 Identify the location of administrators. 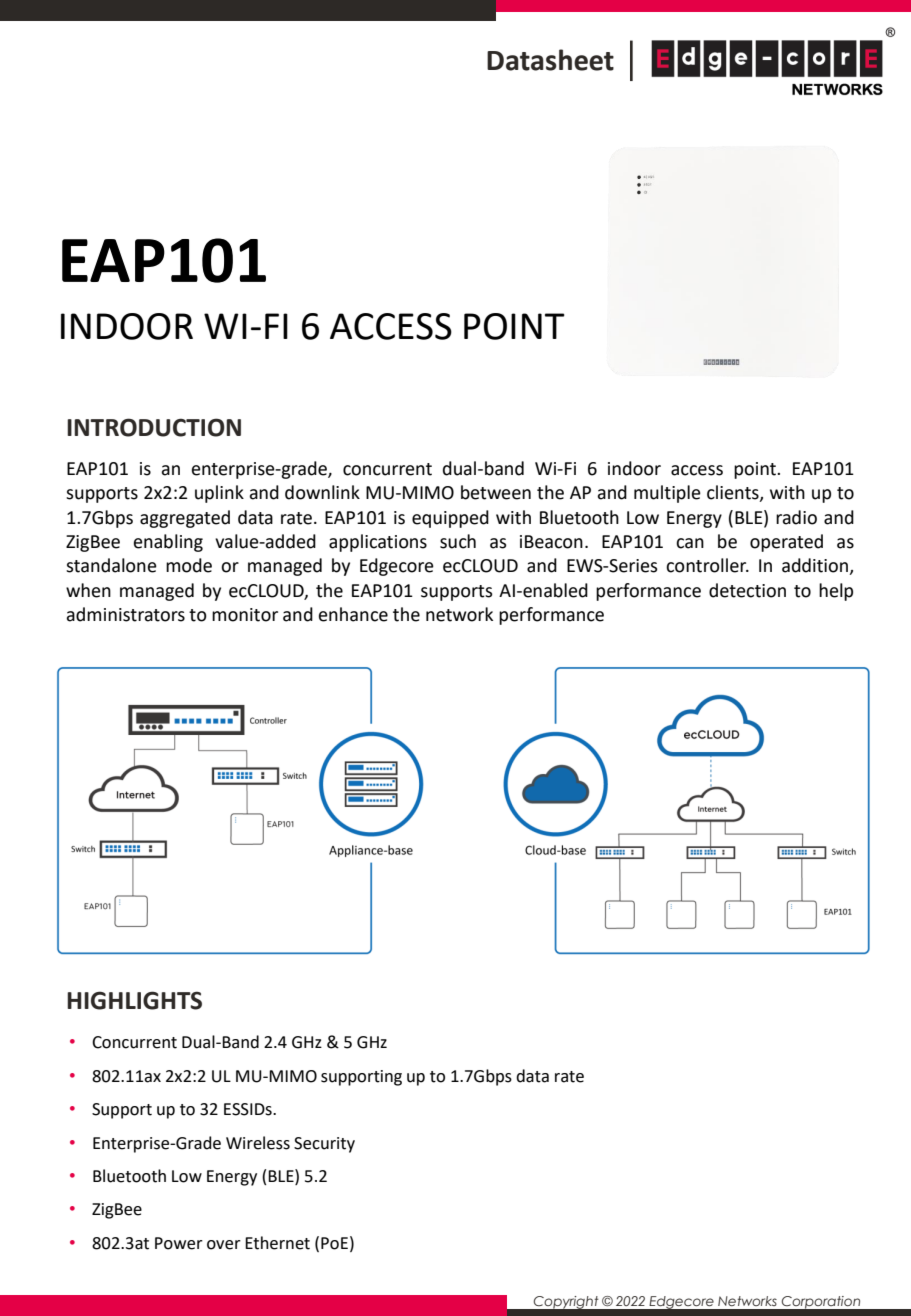
(125, 614).
